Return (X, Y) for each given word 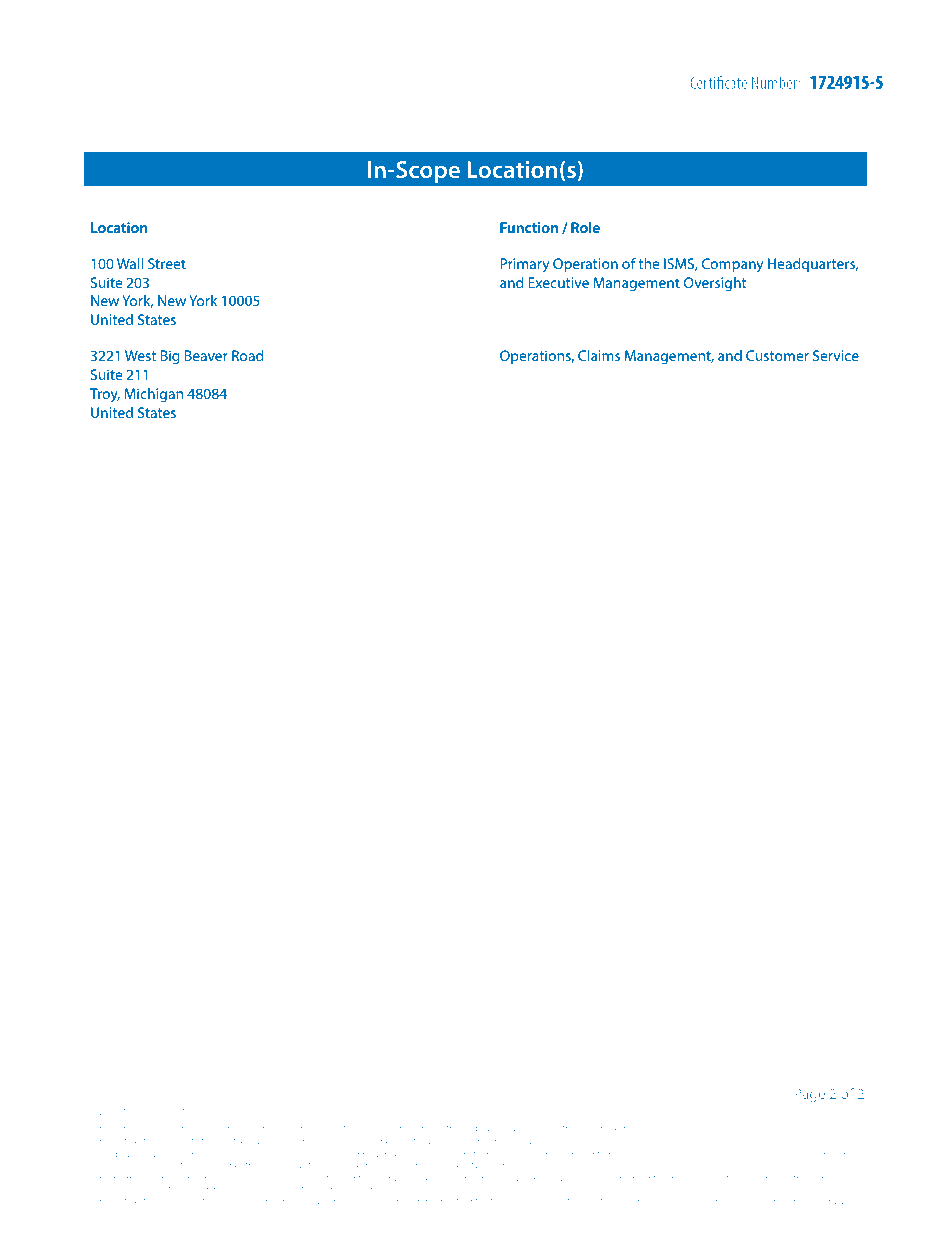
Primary (525, 265)
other (479, 1153)
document (204, 1177)
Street (167, 263)
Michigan (153, 395)
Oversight (715, 284)
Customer (777, 355)
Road (247, 355)
